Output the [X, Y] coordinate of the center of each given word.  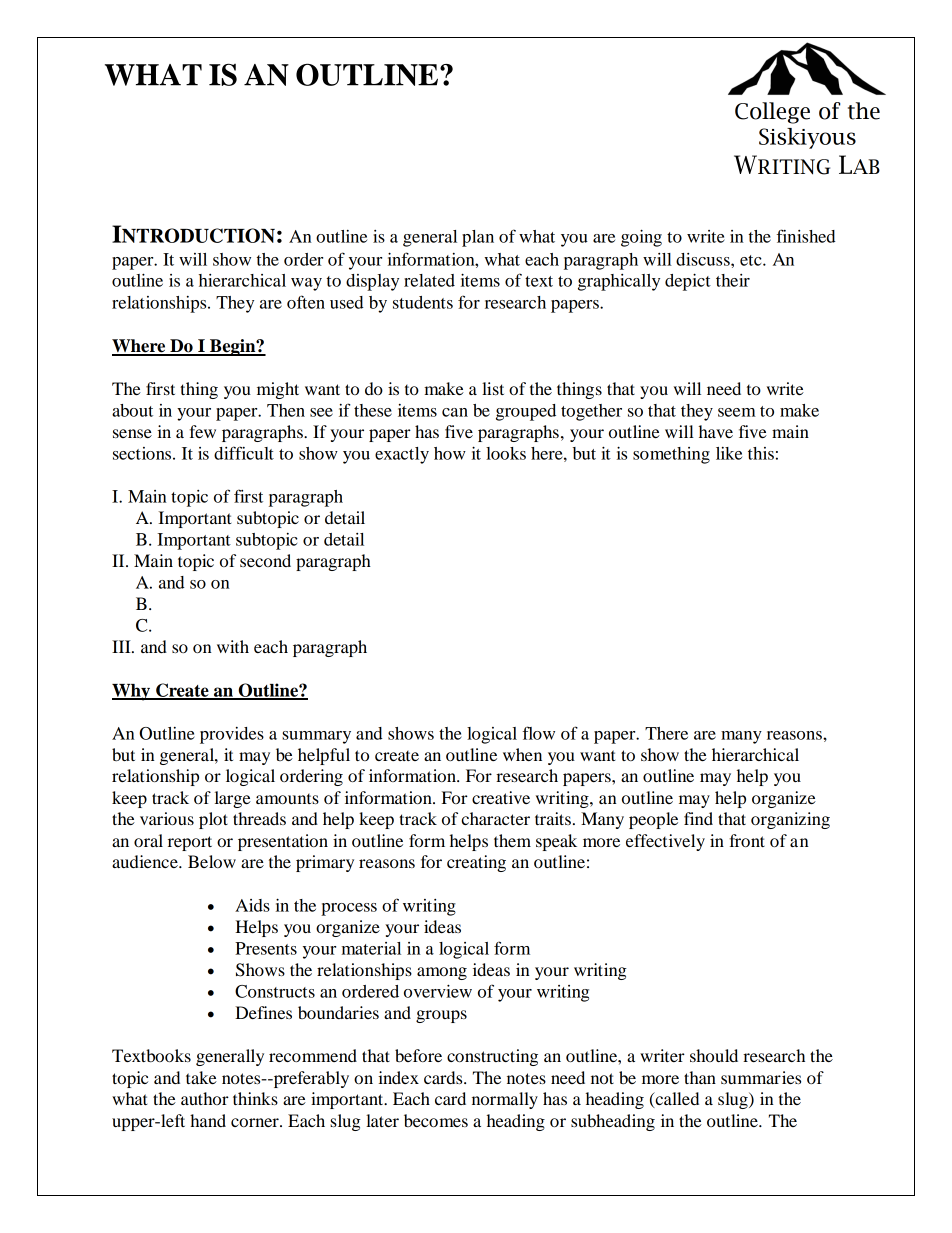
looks [506, 453]
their [733, 280]
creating [476, 863]
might [278, 390]
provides [232, 735]
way [306, 284]
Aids [252, 905]
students [423, 302]
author [205, 1098]
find [698, 818]
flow [538, 733]
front [747, 840]
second [265, 560]
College [772, 113]
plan [478, 238]
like [729, 453]
